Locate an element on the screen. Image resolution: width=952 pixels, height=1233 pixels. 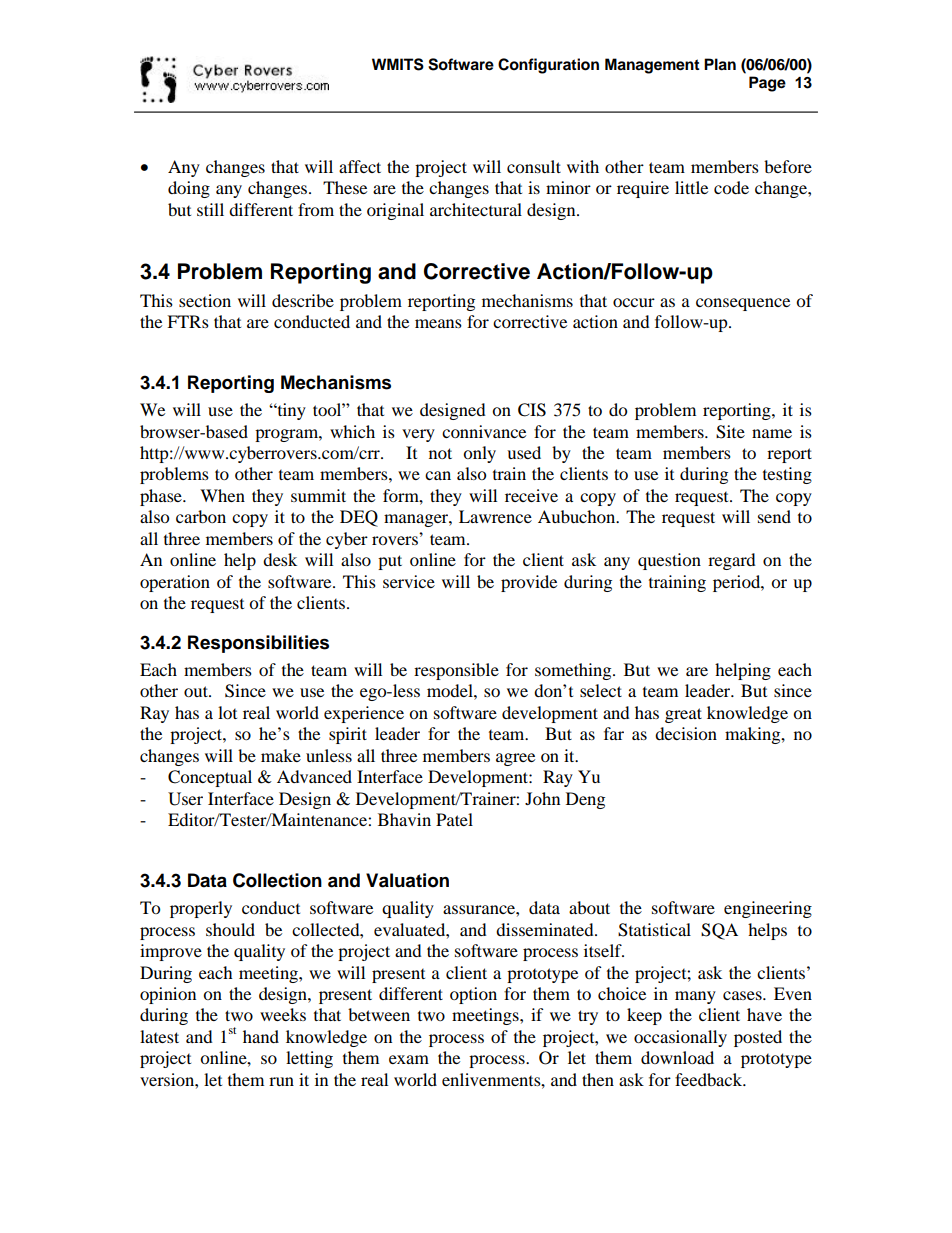
hand is located at coordinates (261, 1036).
